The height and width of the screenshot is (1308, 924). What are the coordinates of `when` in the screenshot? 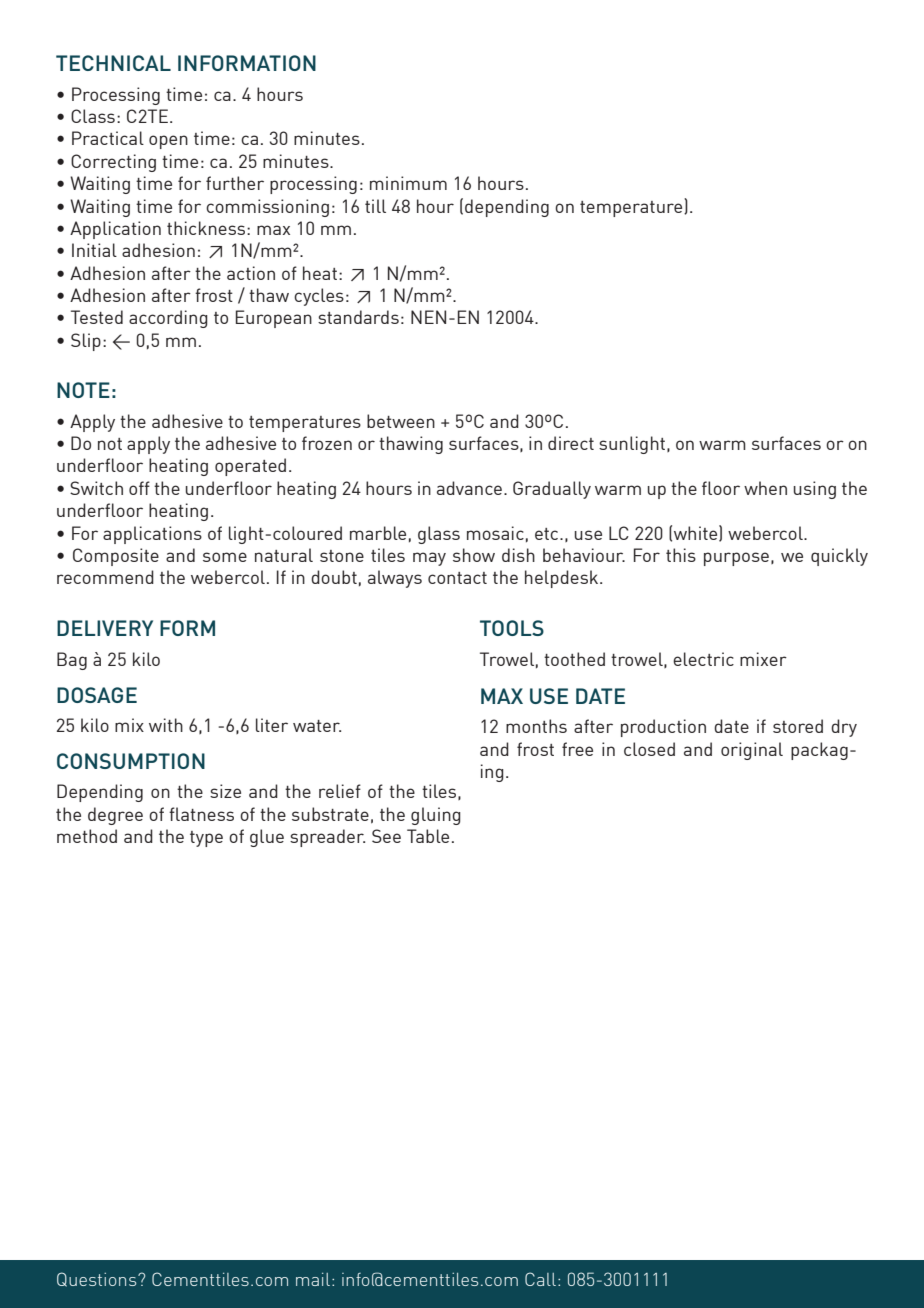 It's located at (765, 488).
